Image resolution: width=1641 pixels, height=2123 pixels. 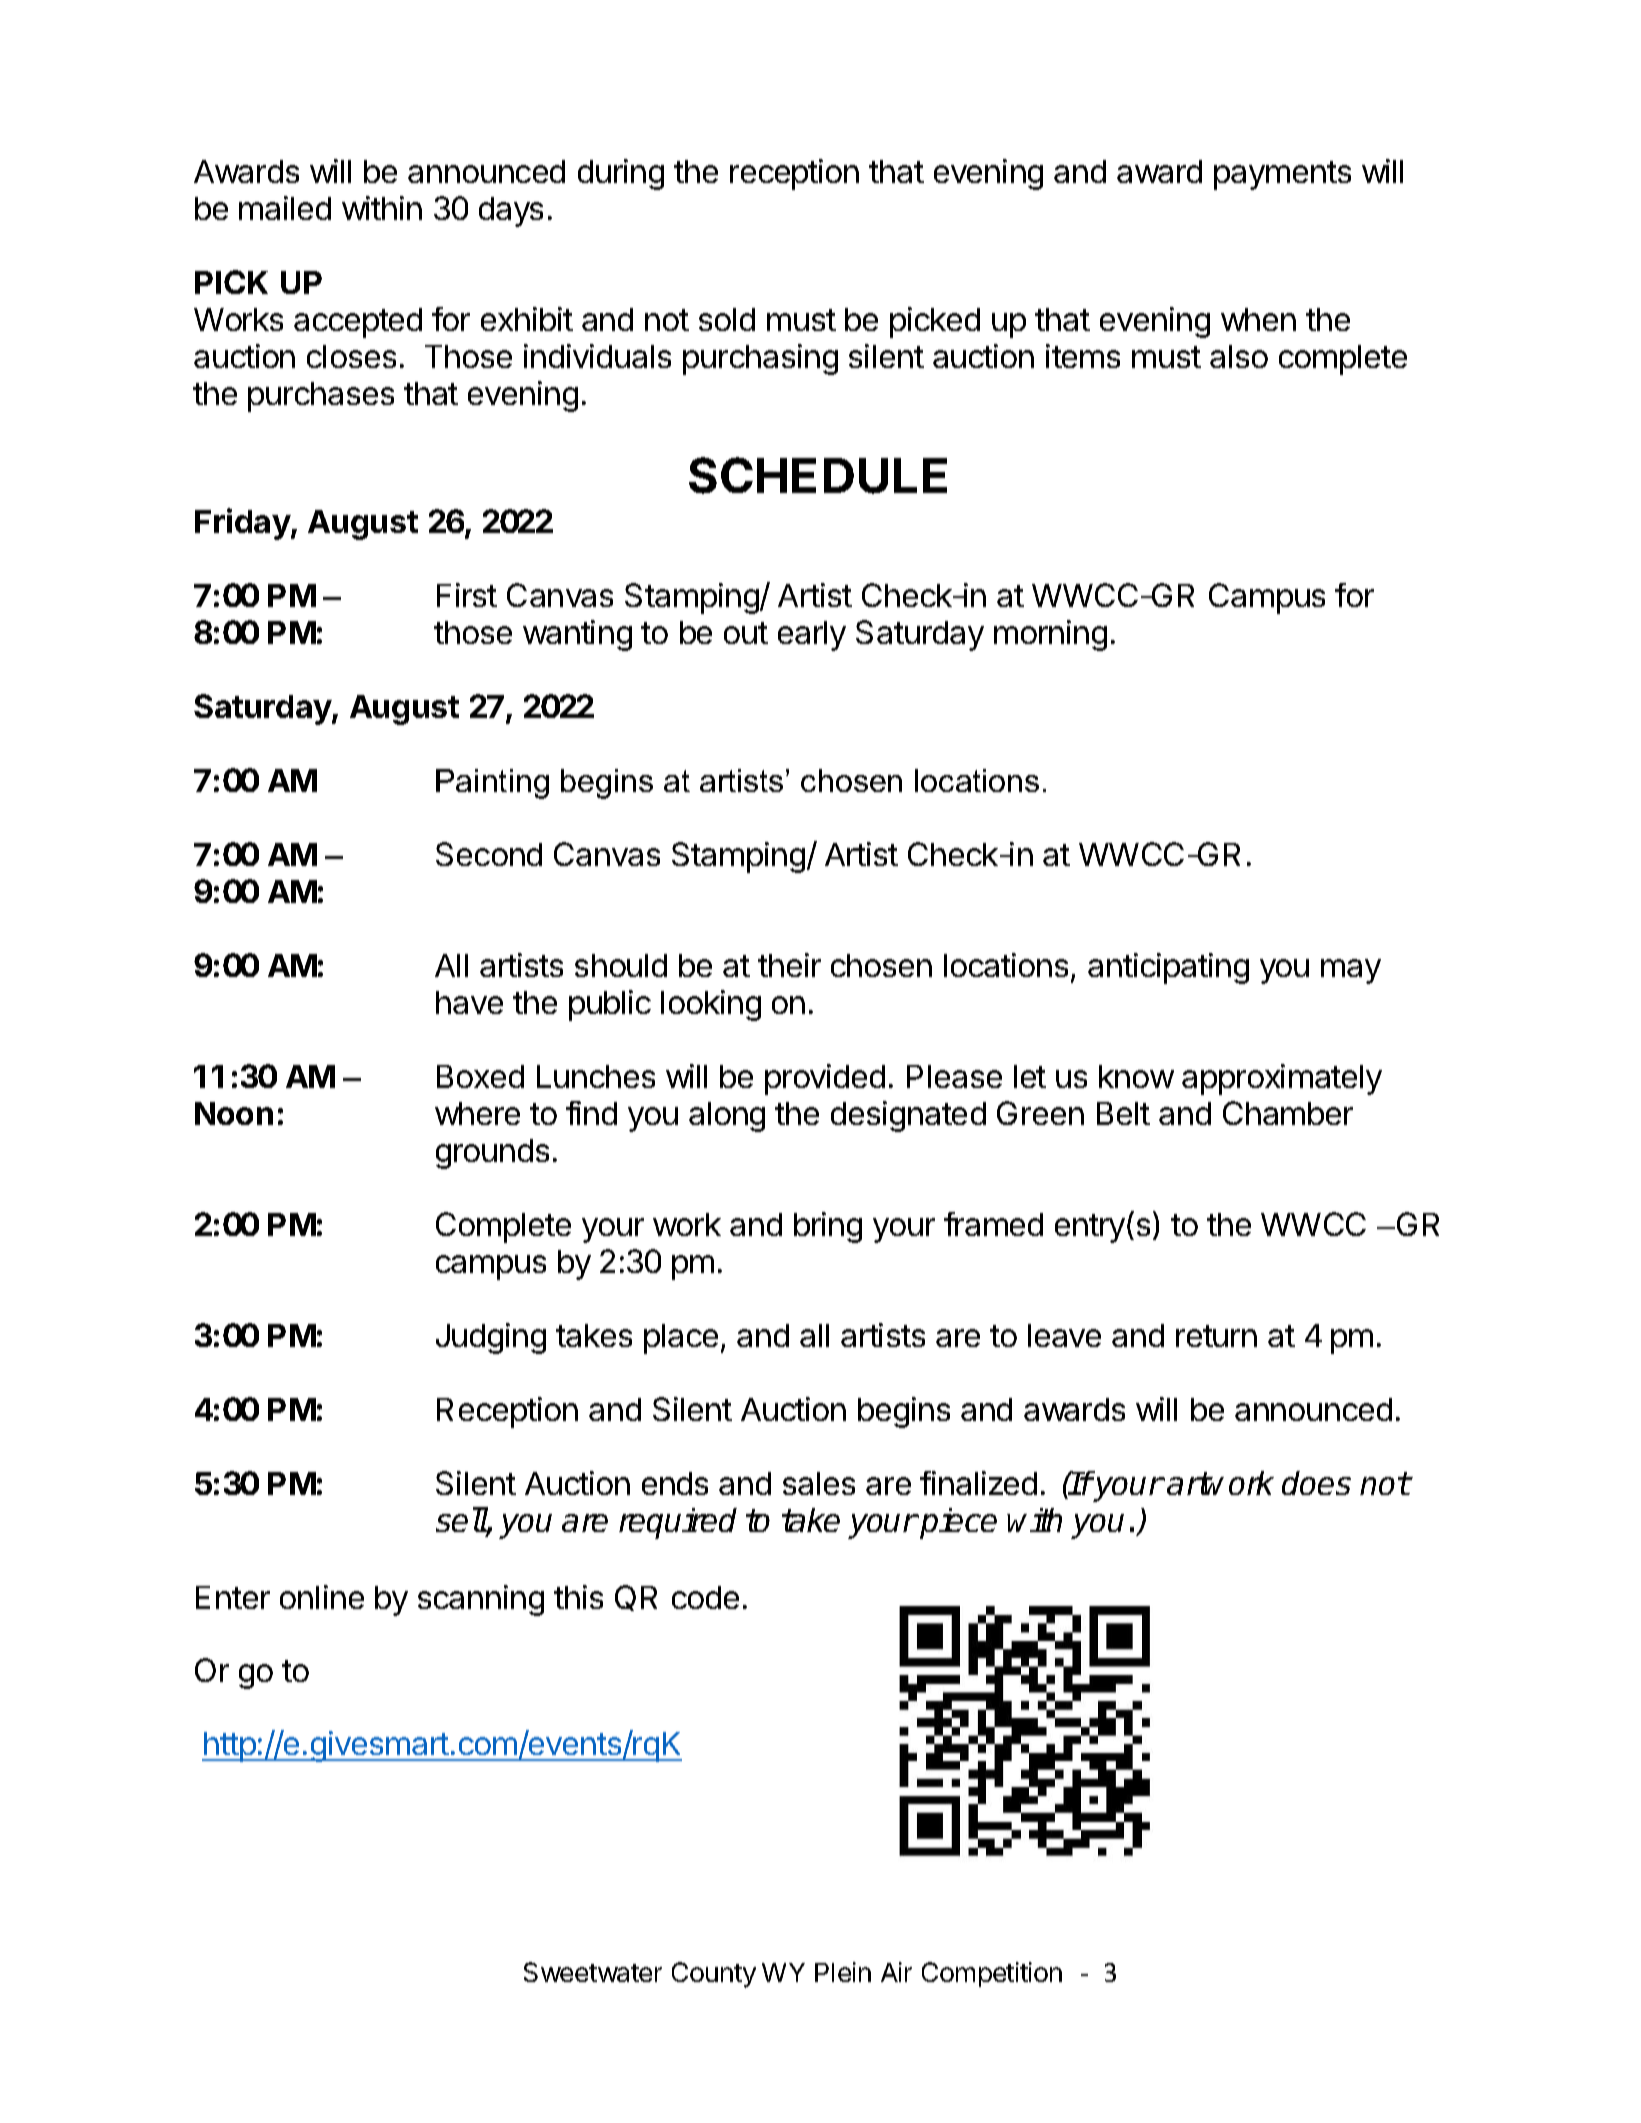 What do you see at coordinates (843, 1972) in the screenshot?
I see `Plein` at bounding box center [843, 1972].
